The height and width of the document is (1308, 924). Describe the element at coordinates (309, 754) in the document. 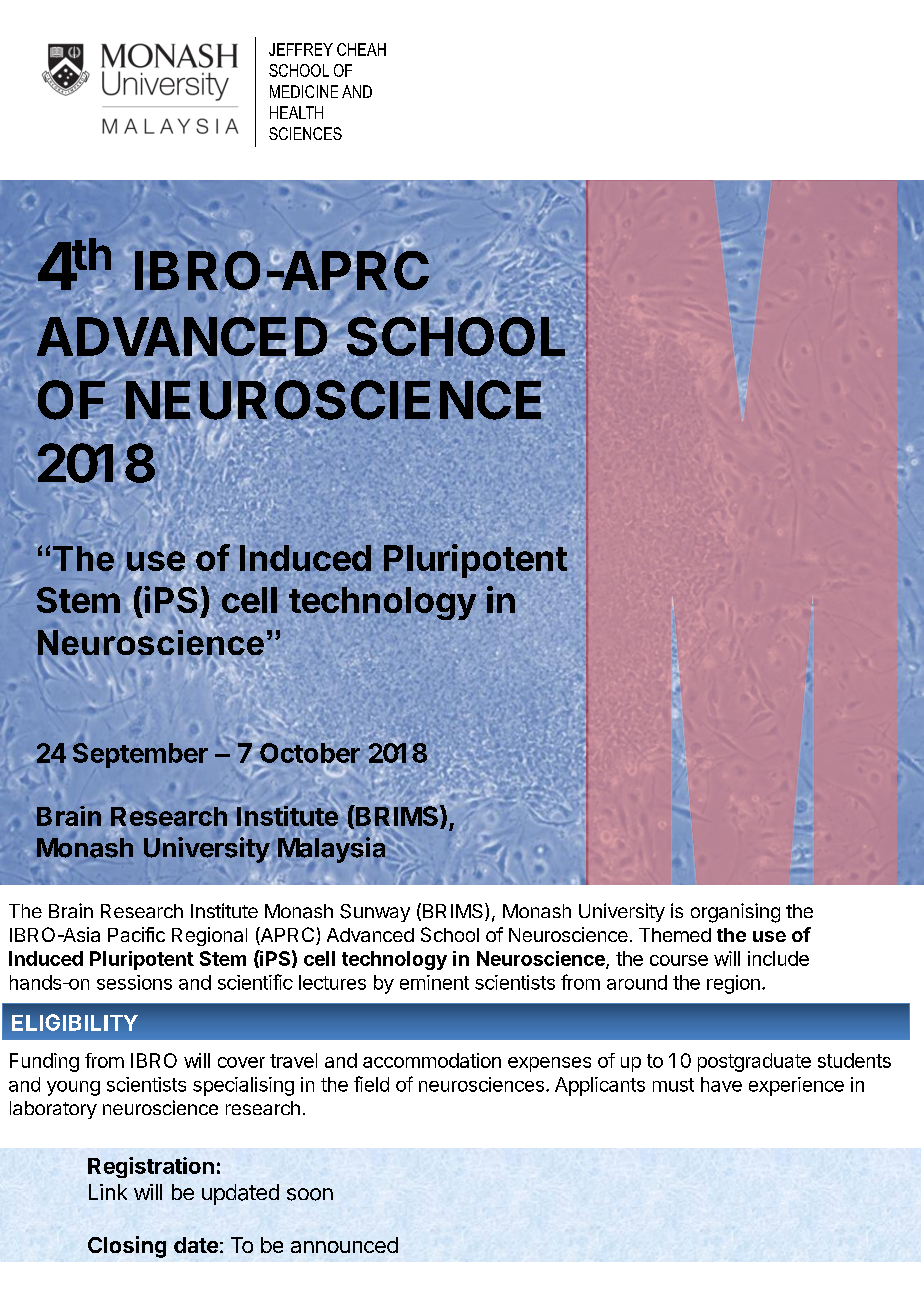

I see `October` at that location.
